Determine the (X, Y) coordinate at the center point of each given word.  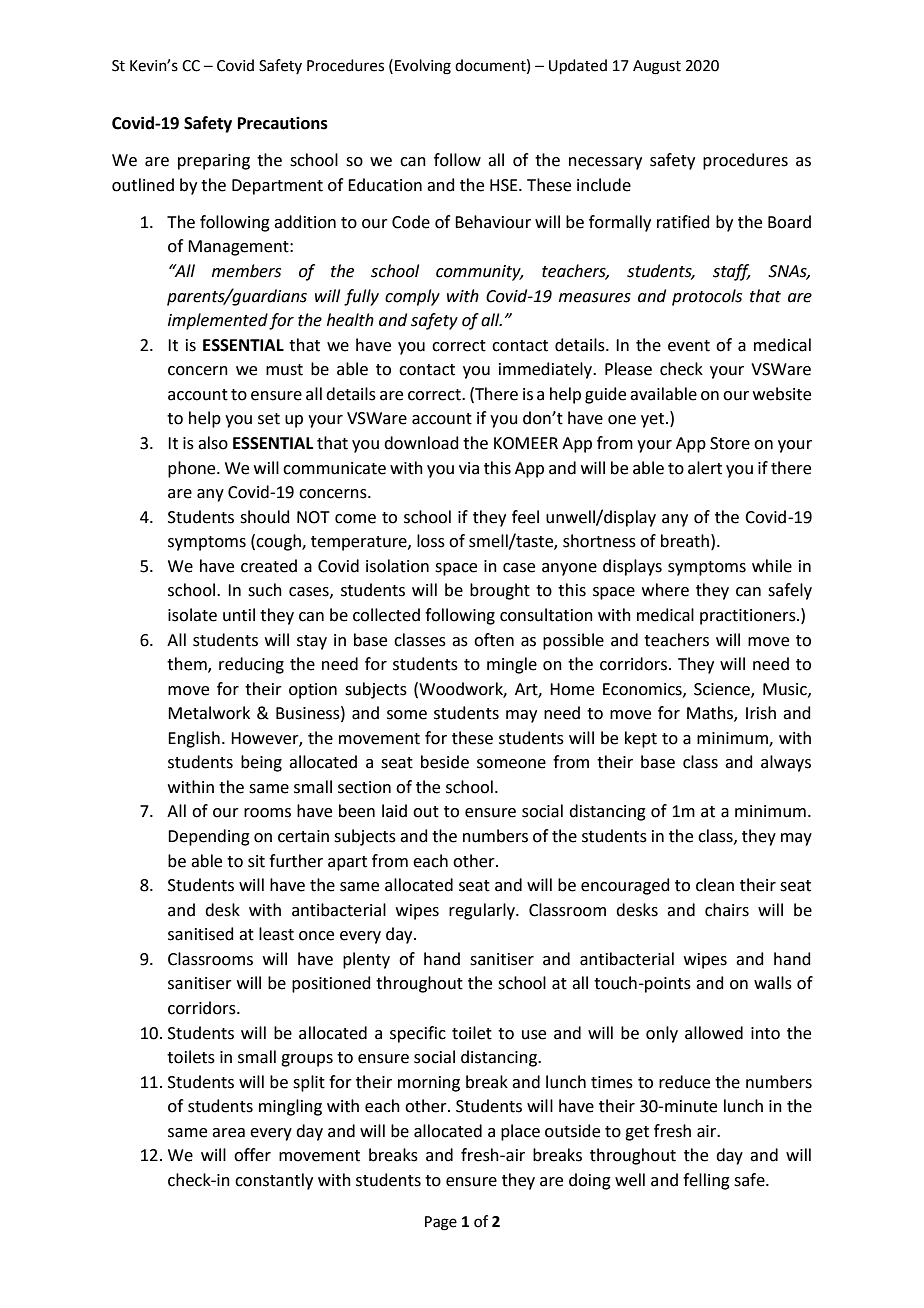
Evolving (423, 67)
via (469, 468)
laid (394, 811)
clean (715, 885)
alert (705, 468)
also (213, 443)
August (657, 67)
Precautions (283, 123)
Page (441, 1223)
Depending (209, 837)
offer (252, 1155)
